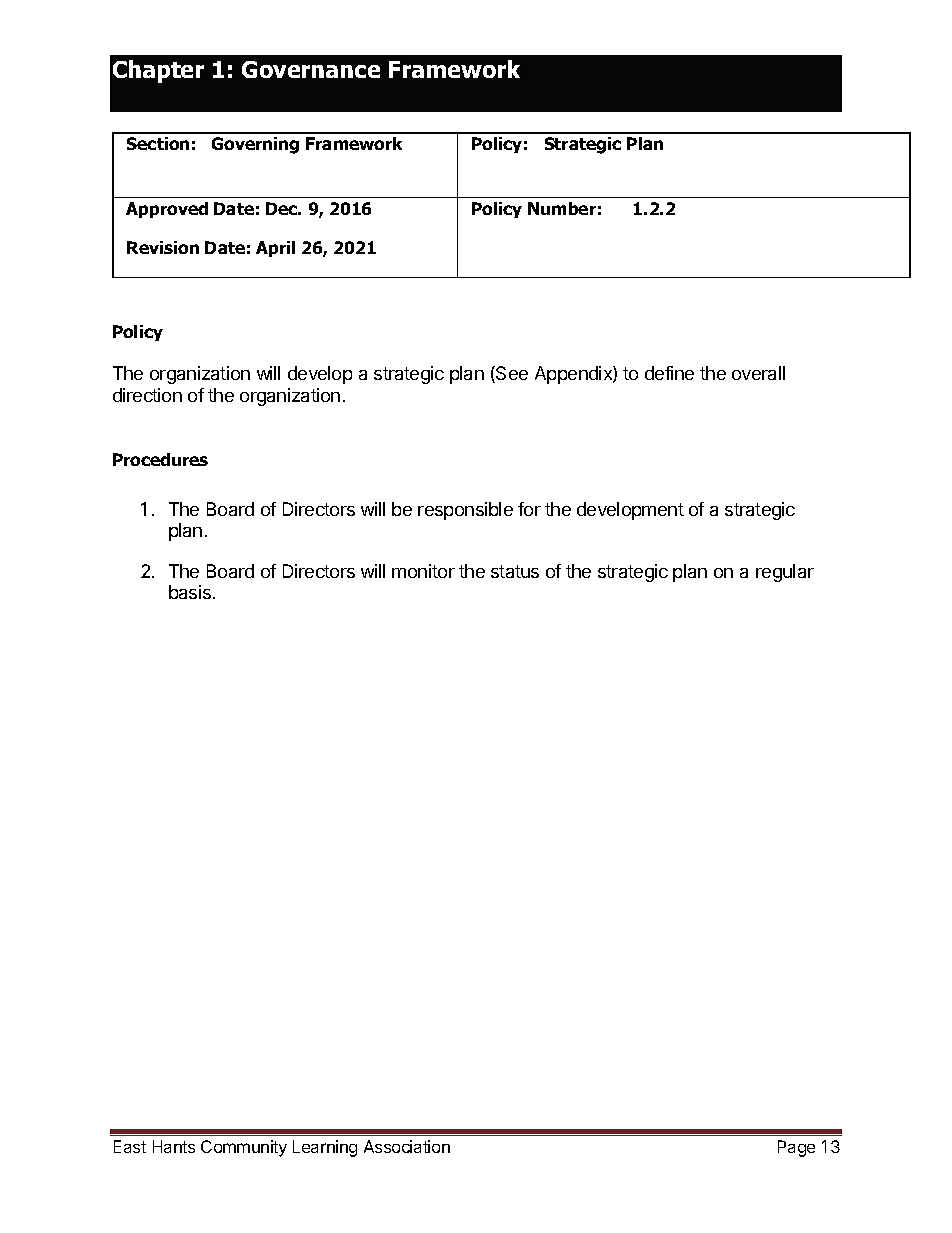 The image size is (952, 1233). What do you see at coordinates (158, 71) in the image?
I see `Chapter` at bounding box center [158, 71].
